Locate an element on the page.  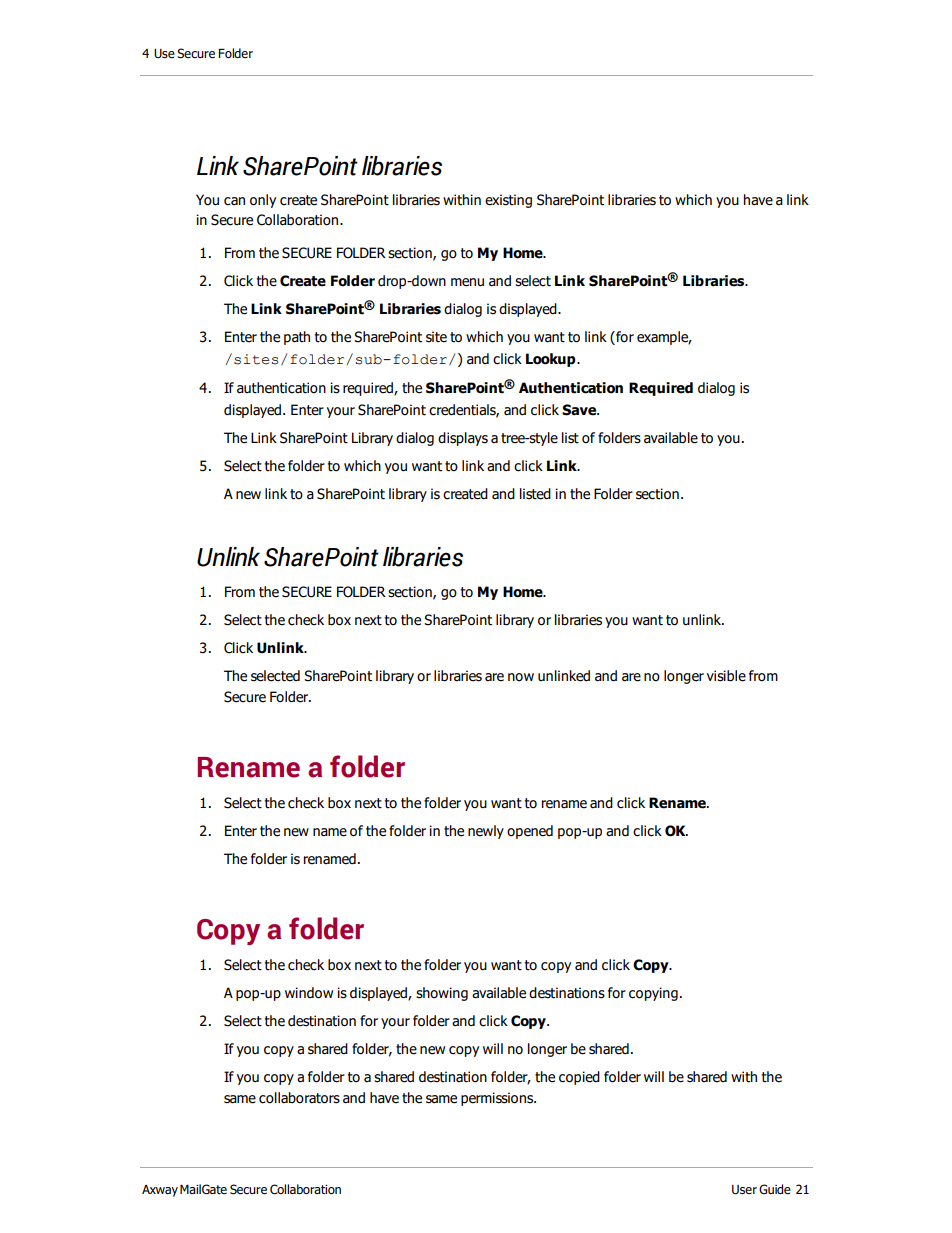
Save is located at coordinates (580, 410).
